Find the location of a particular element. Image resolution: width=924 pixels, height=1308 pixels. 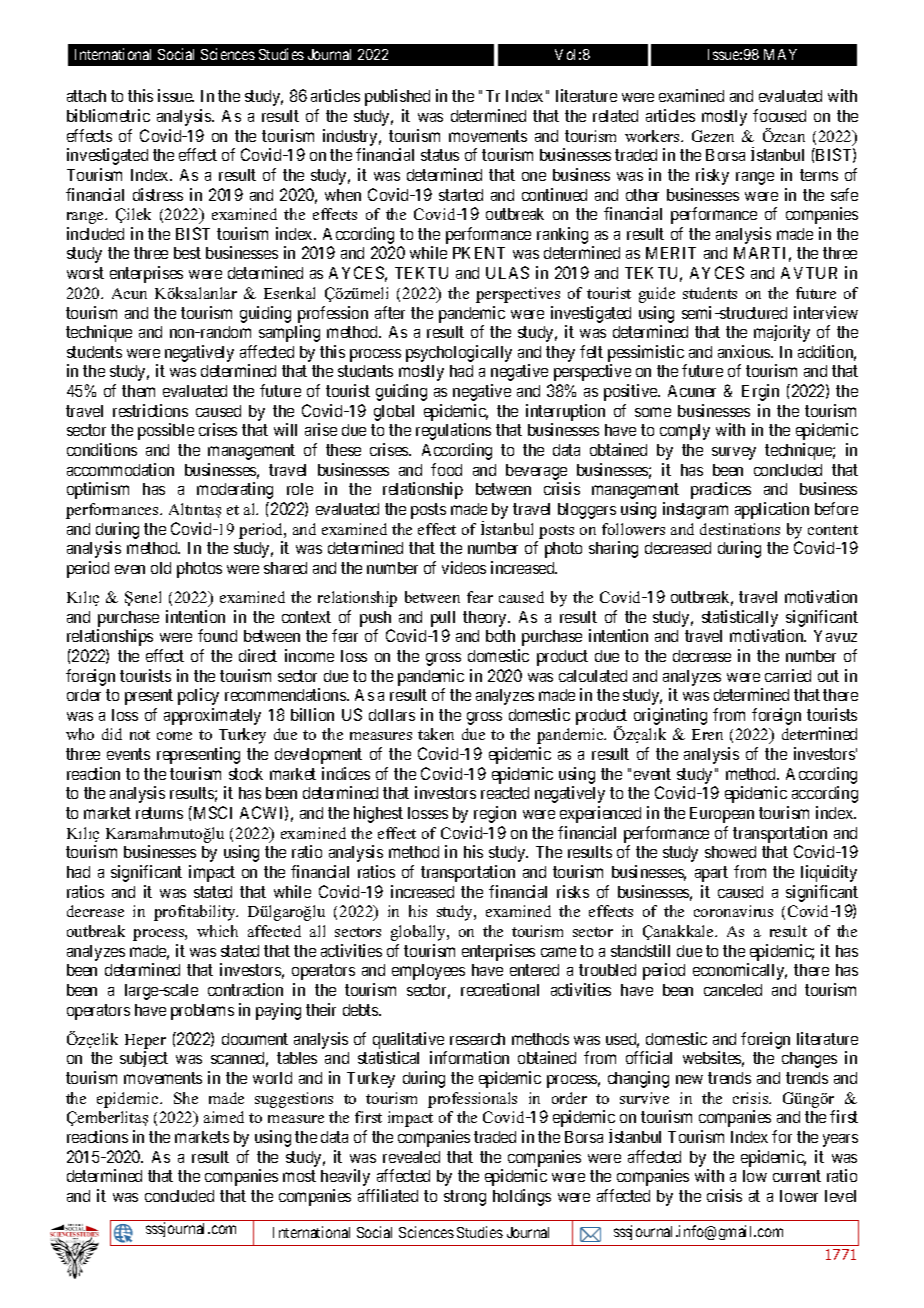

found is located at coordinates (217, 635).
